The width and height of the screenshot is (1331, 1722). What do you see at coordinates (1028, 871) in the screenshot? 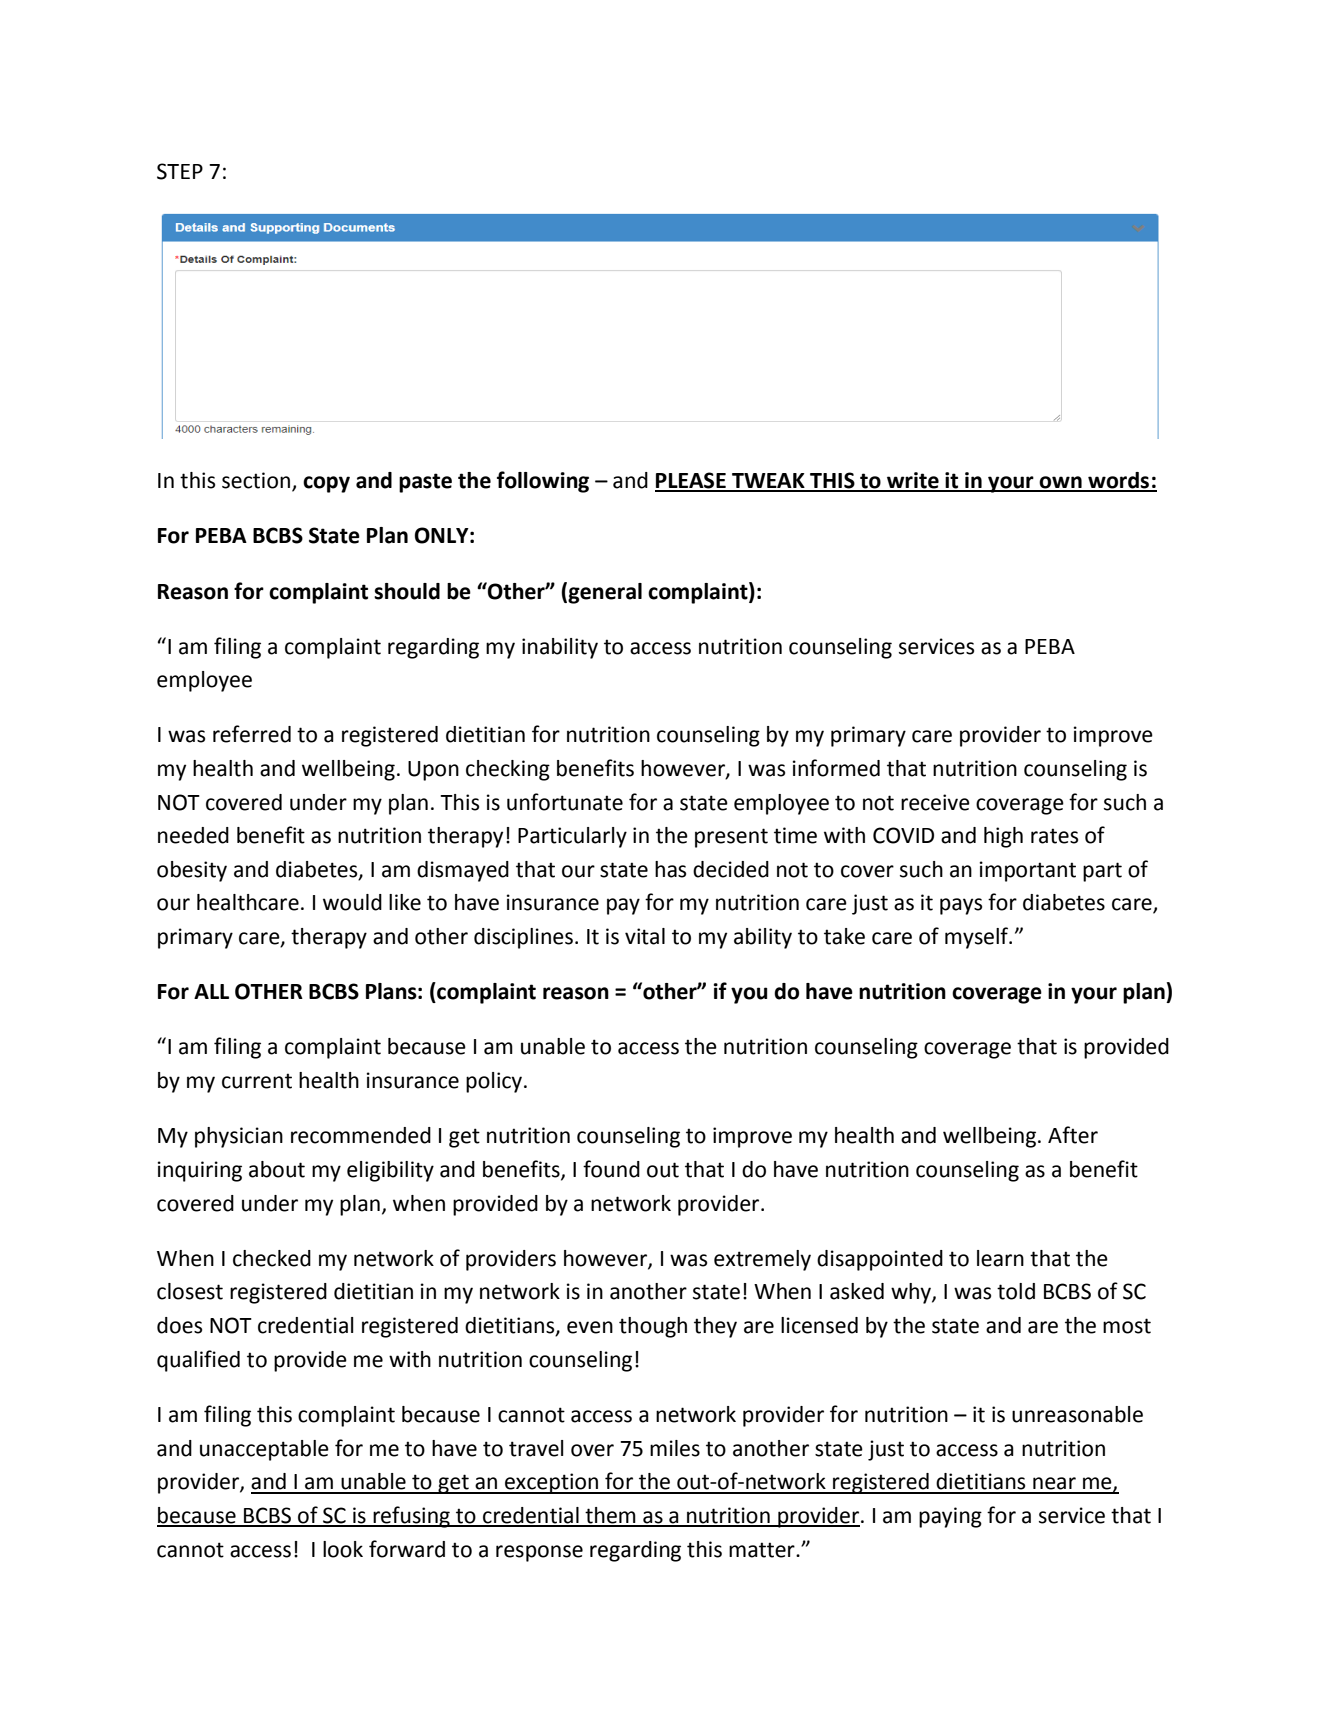
I see `important` at bounding box center [1028, 871].
